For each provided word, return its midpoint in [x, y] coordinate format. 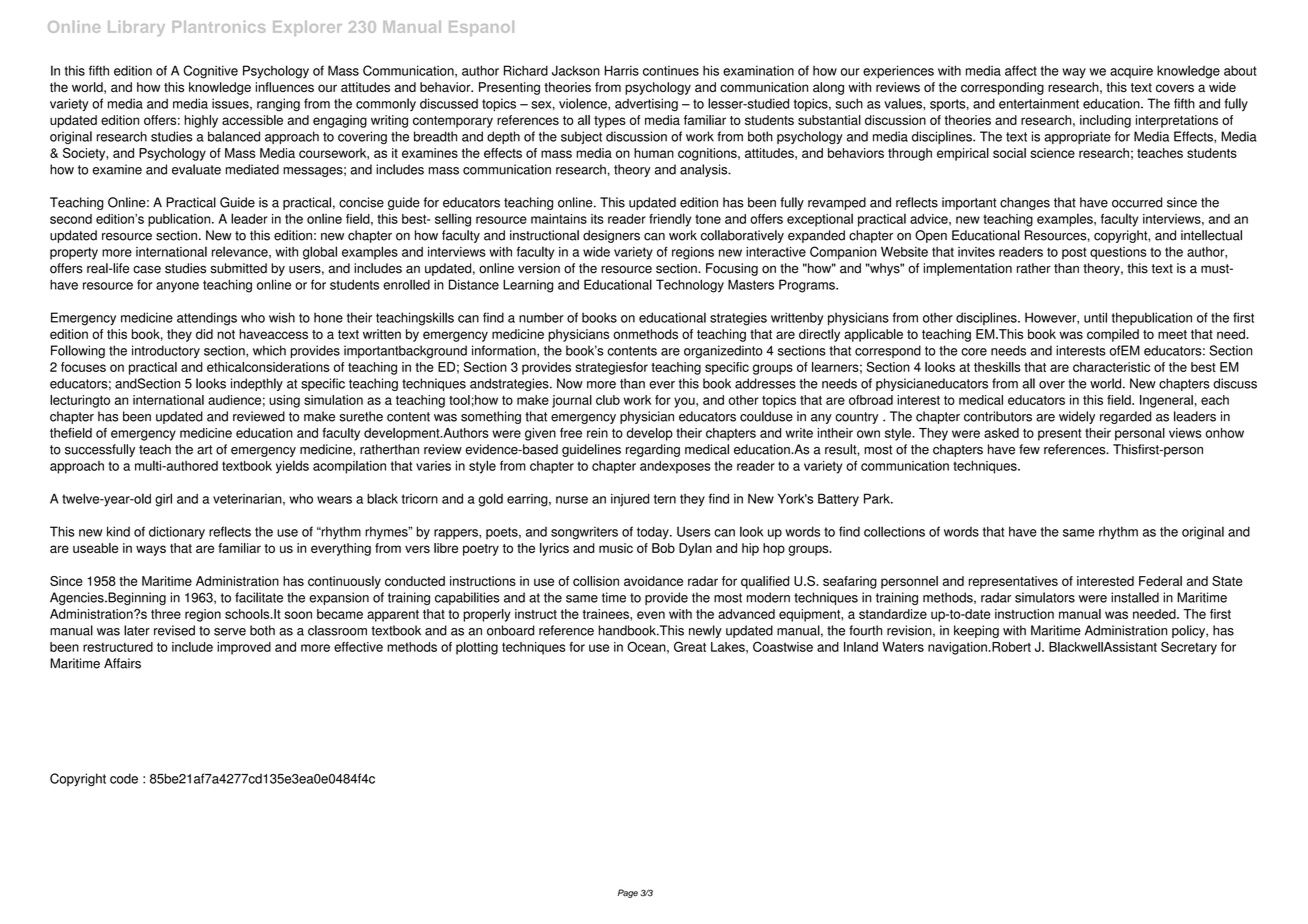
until [1095, 317]
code [124, 778]
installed [1135, 597]
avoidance [653, 581]
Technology [690, 286]
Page [628, 893]
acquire [1131, 72]
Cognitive [210, 72]
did [204, 334]
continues [671, 71]
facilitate [259, 597]
